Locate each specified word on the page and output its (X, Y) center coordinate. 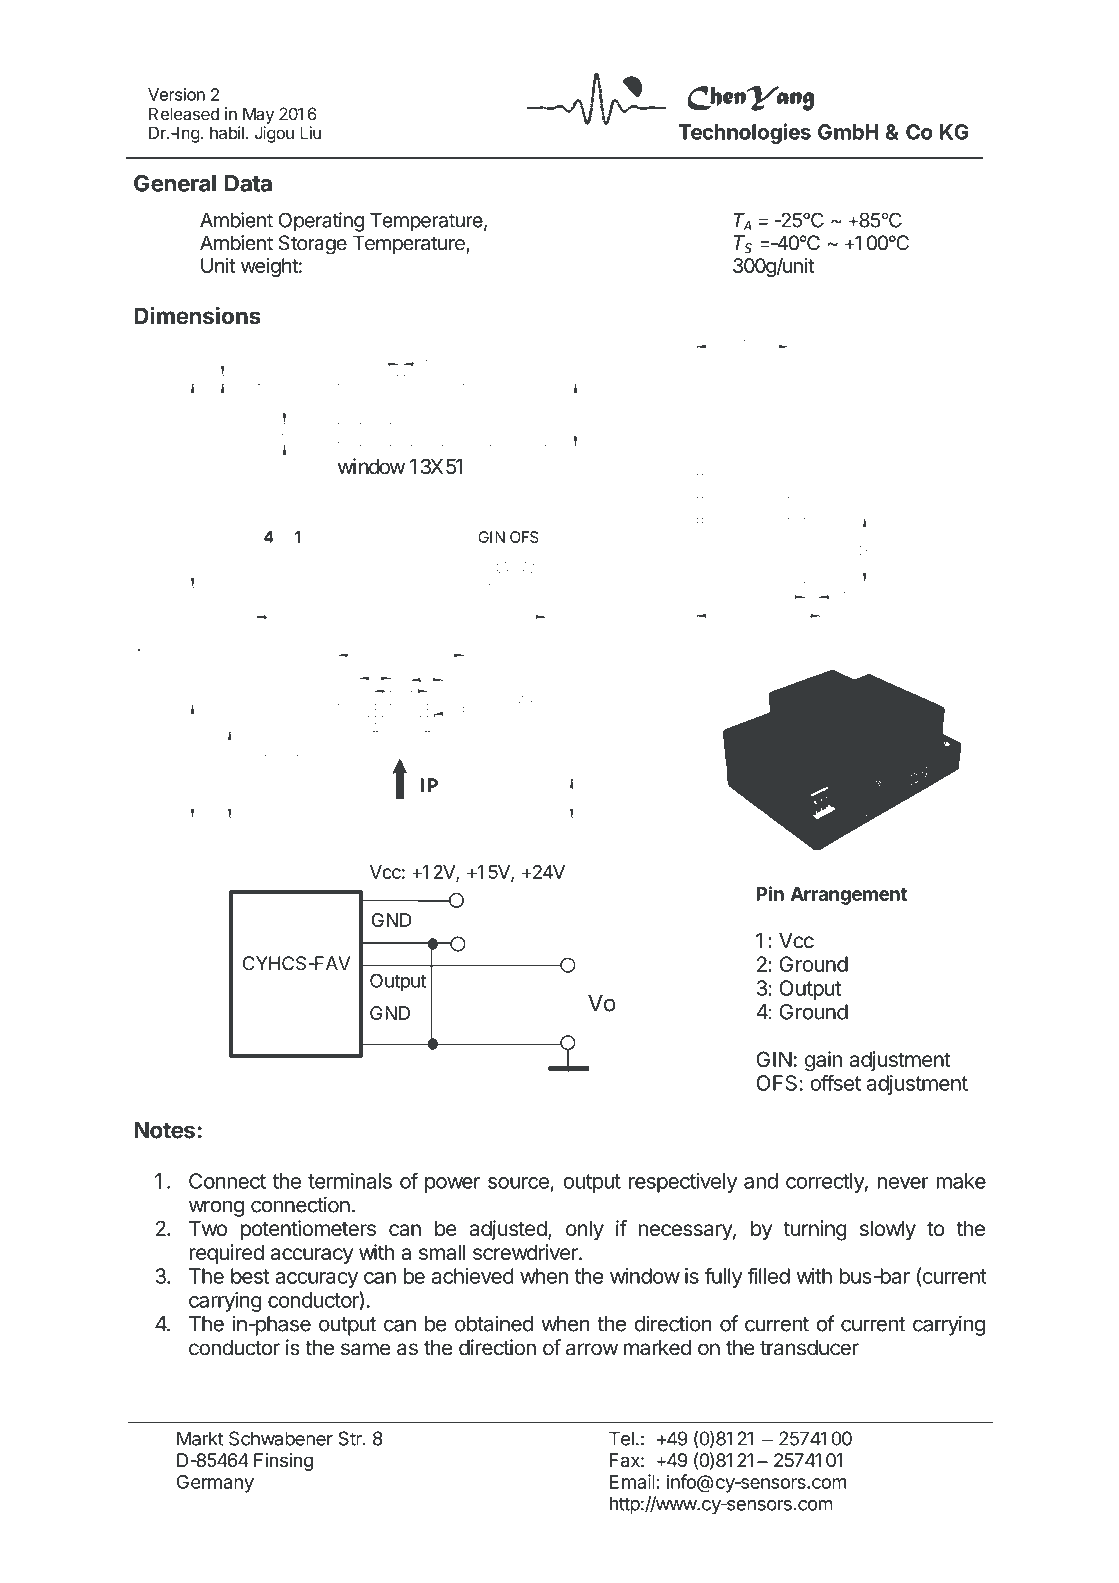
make (961, 1181)
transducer (809, 1348)
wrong (216, 1208)
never (903, 1183)
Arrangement (849, 896)
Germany (215, 1484)
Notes (164, 1130)
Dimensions (197, 315)
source (518, 1183)
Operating (321, 222)
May (258, 115)
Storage (313, 245)
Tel (621, 1438)
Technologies (744, 133)
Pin (770, 893)
